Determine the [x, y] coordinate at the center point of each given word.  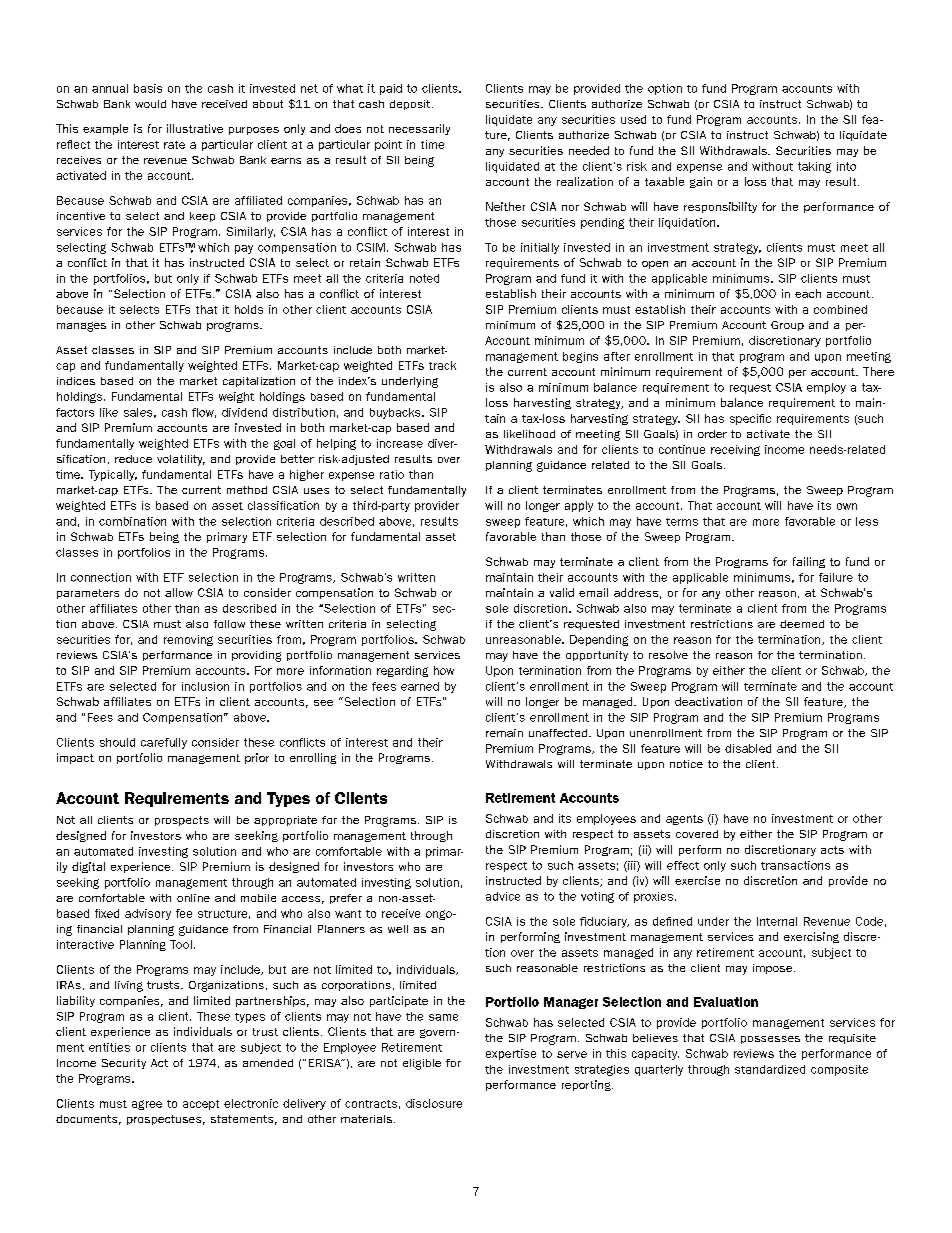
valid [562, 592]
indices [76, 381]
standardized [770, 1069]
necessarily [419, 129]
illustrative [195, 128]
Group [787, 326]
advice [503, 896]
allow [179, 592]
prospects [182, 821]
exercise [697, 880]
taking [814, 167]
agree [147, 1105]
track [442, 365]
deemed [802, 624]
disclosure [434, 1103]
